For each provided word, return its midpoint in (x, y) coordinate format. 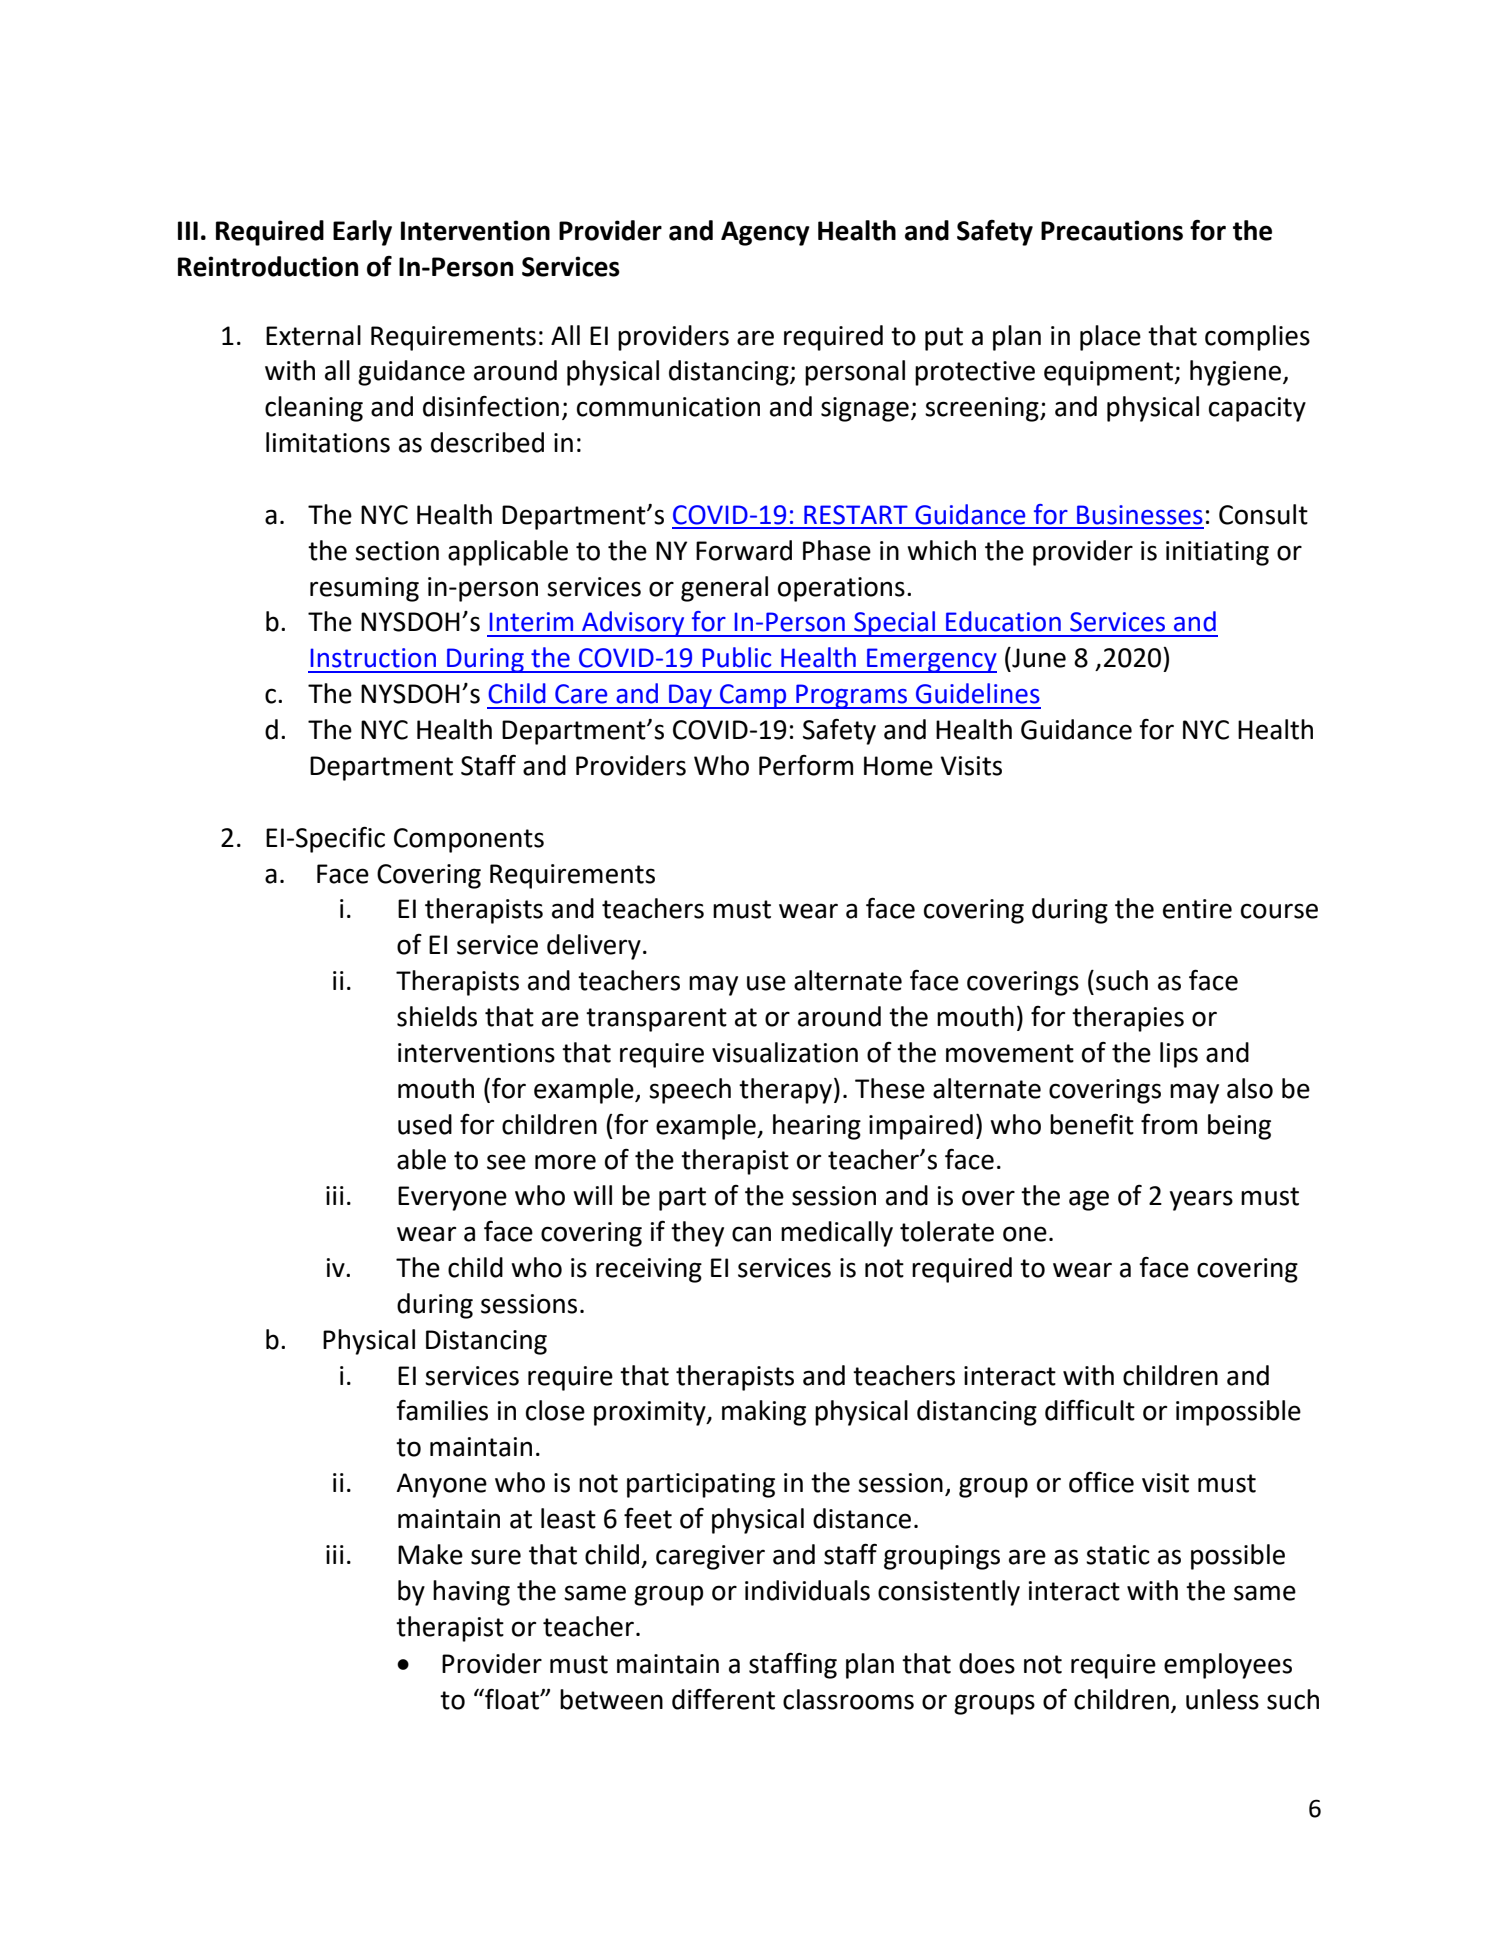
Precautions (1112, 230)
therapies (1128, 1019)
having (471, 1593)
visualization (785, 1052)
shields (437, 1016)
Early (362, 233)
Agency (765, 233)
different (723, 1699)
